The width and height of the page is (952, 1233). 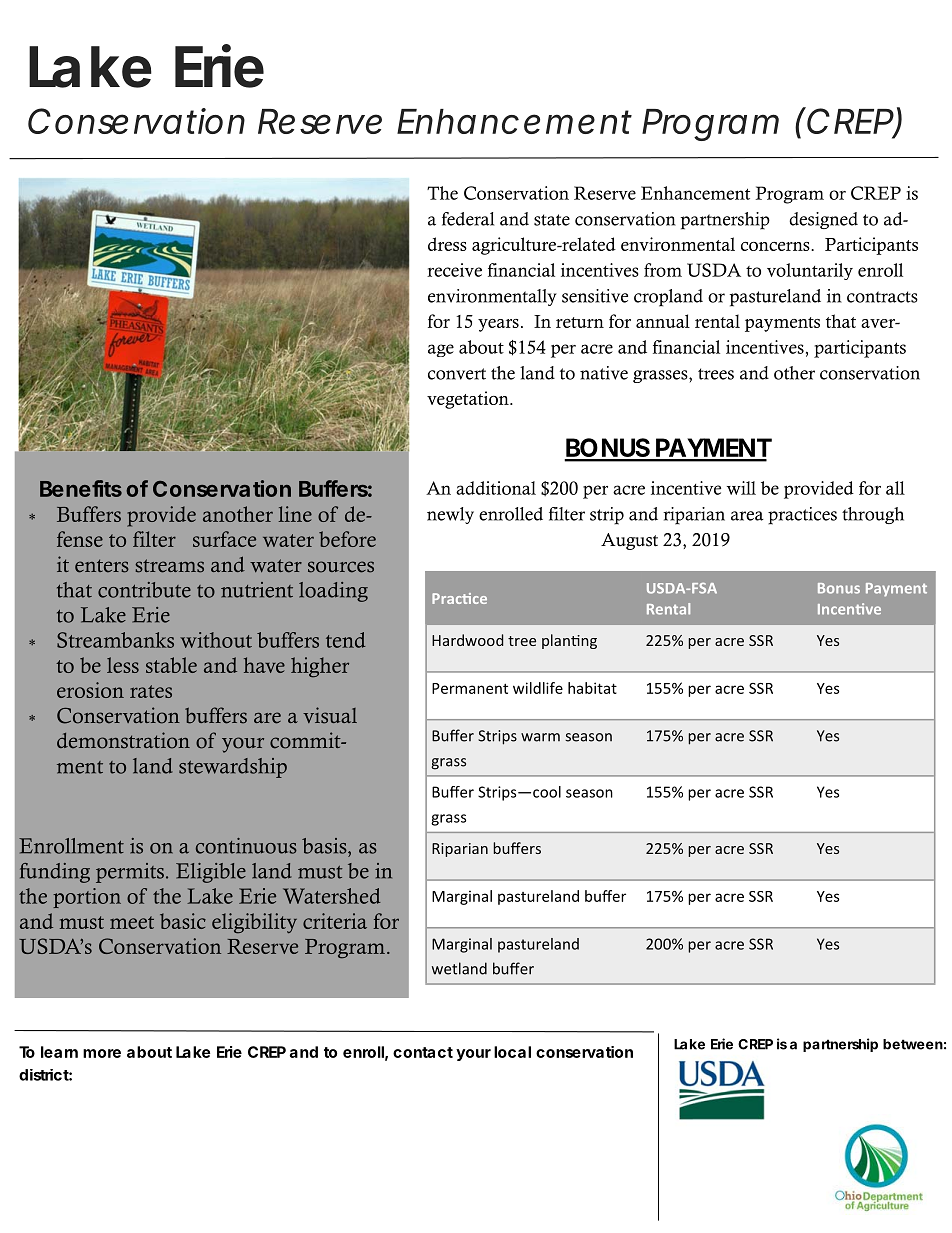 I want to click on between, so click(x=913, y=1044).
